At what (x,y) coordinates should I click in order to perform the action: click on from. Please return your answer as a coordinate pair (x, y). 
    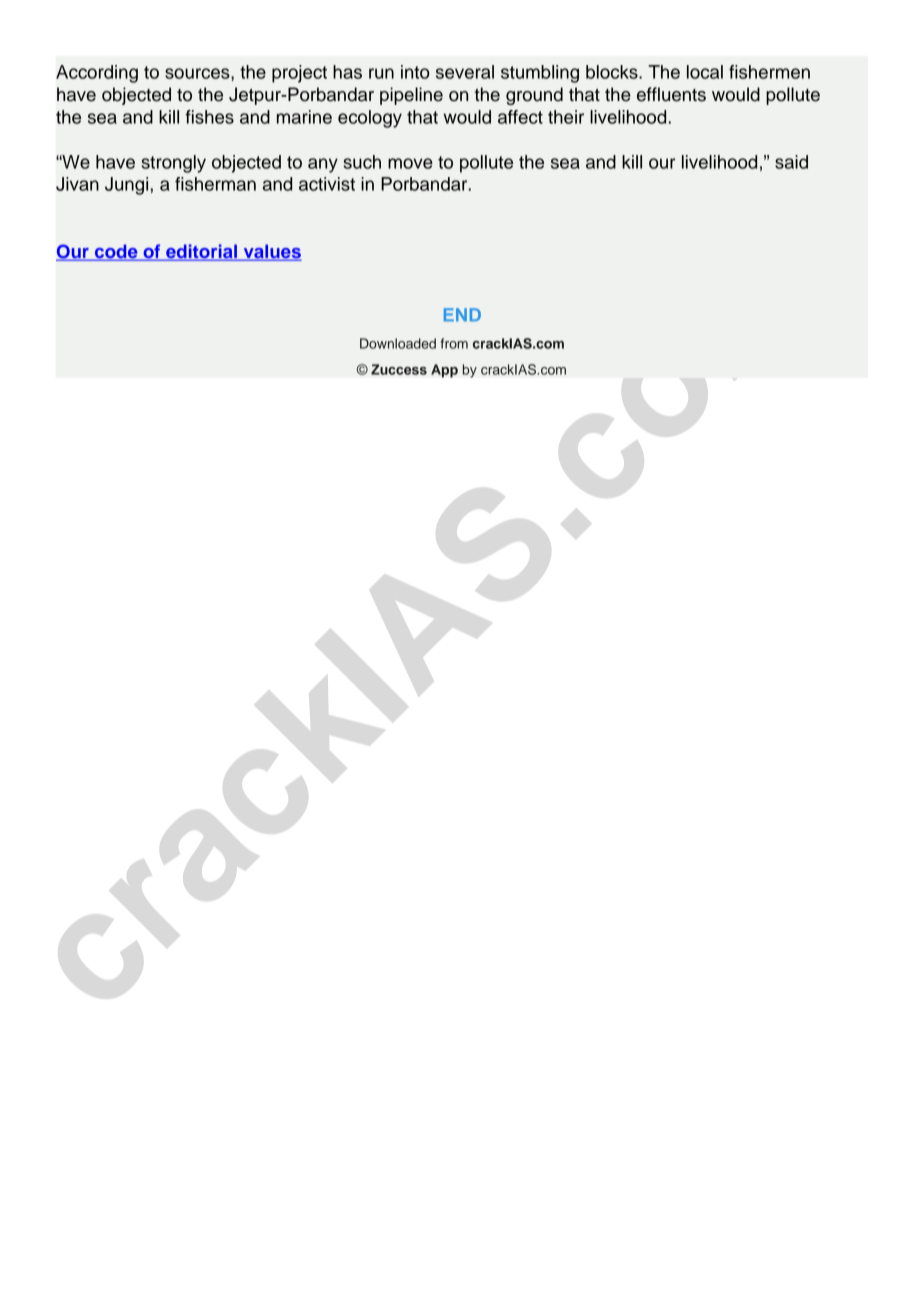
    Looking at the image, I should click on (454, 343).
